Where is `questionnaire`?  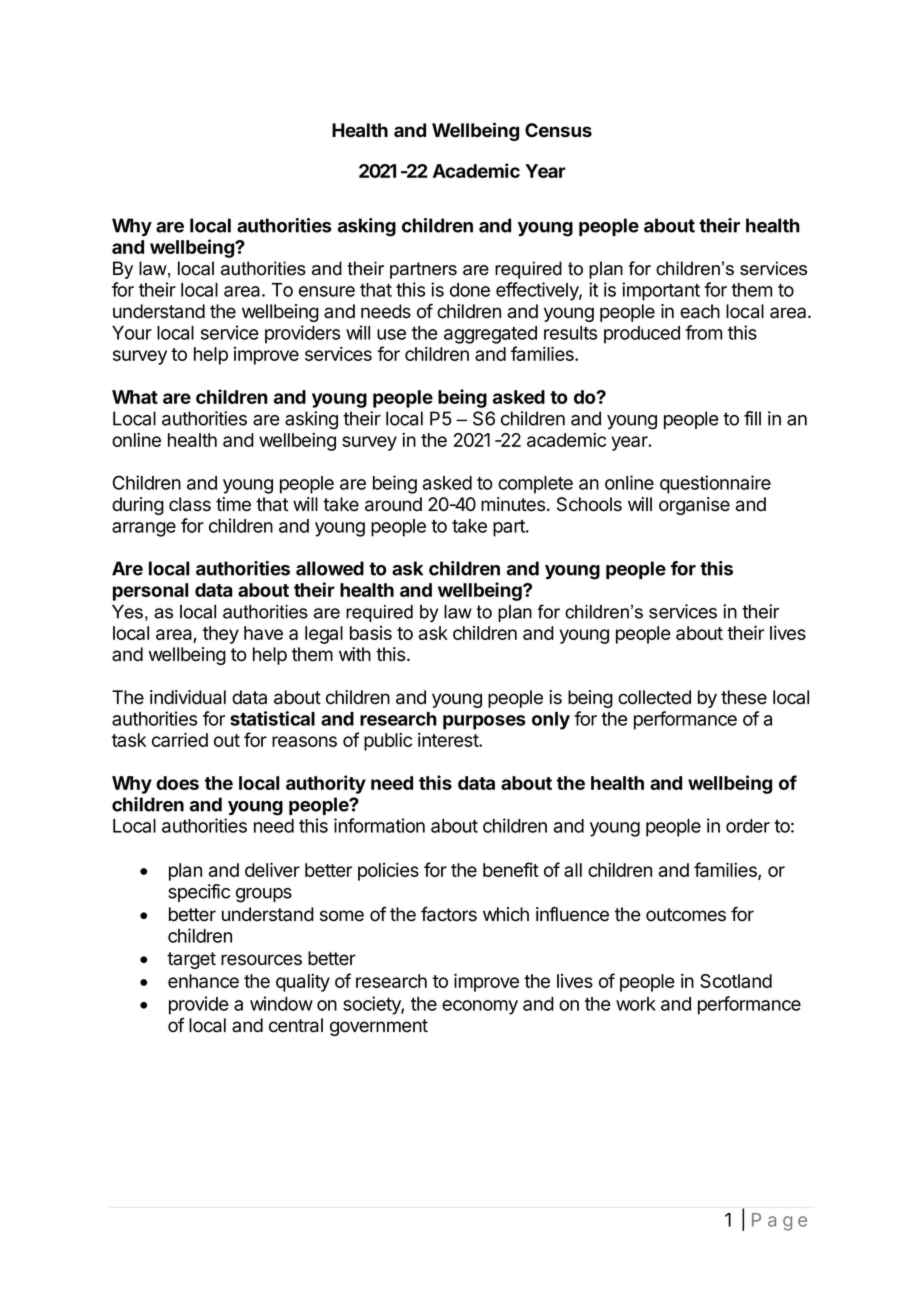 questionnaire is located at coordinates (715, 484).
